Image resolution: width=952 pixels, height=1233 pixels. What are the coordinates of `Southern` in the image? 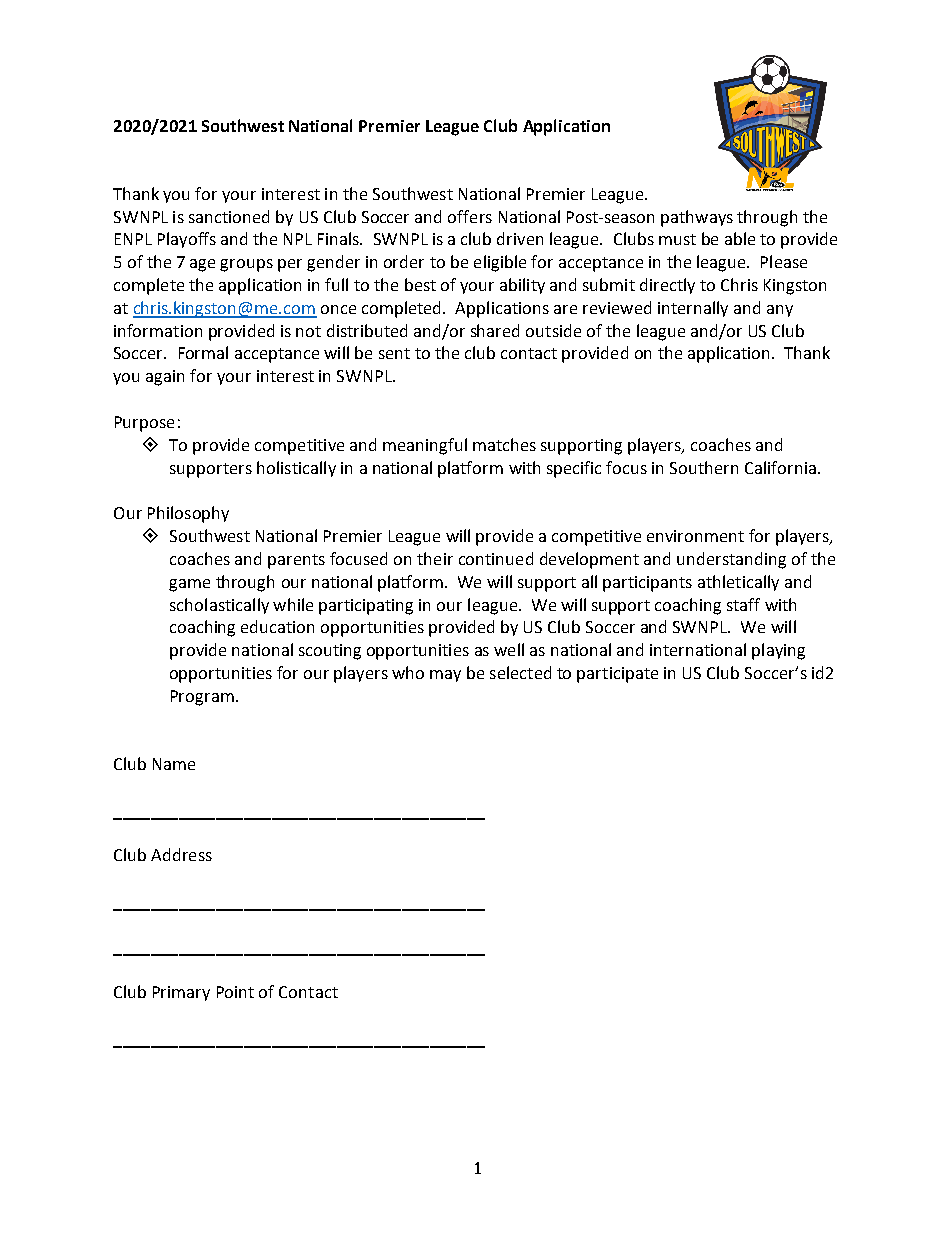 It's located at (704, 467).
